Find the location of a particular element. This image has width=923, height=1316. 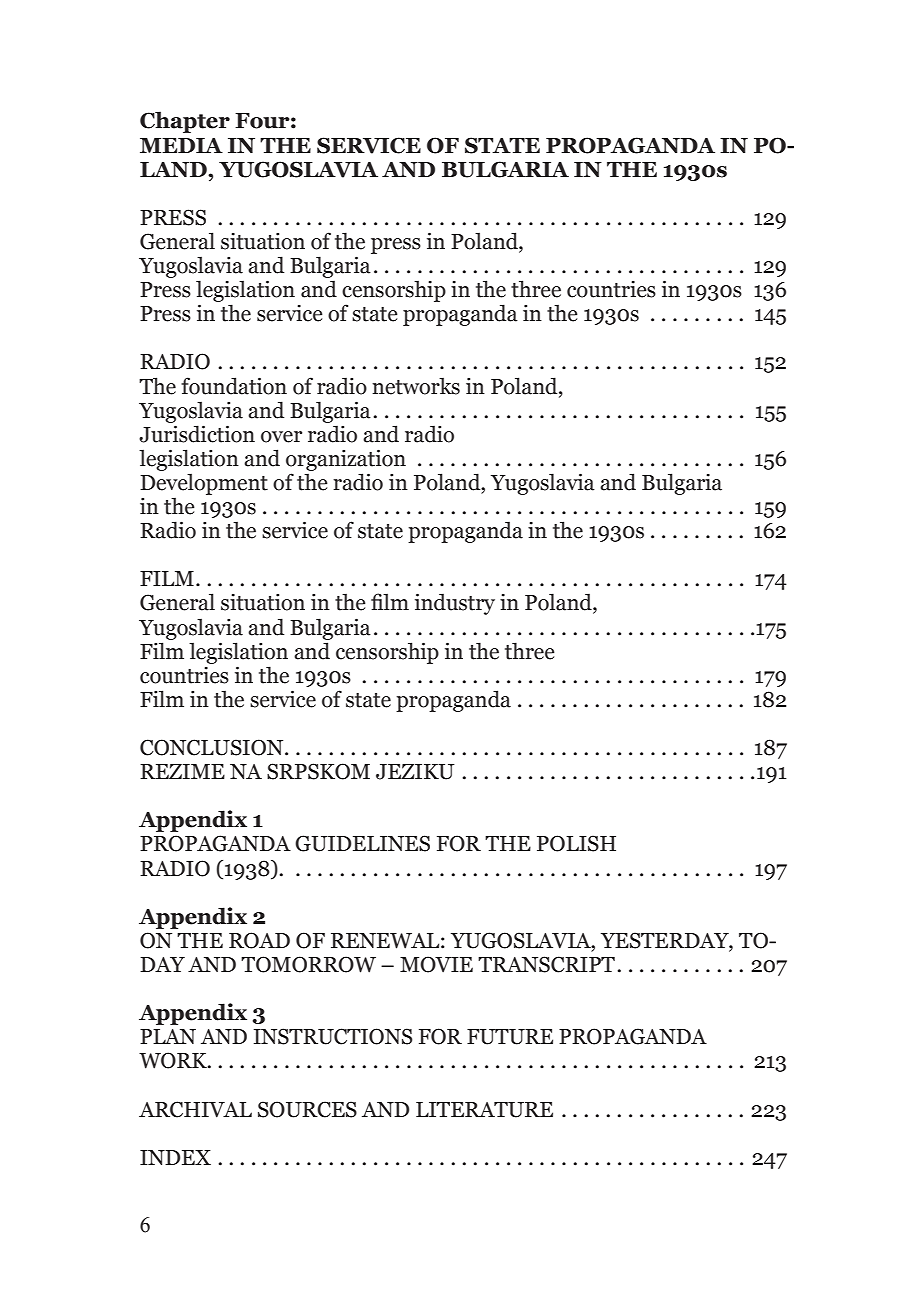

INSTRUCTIONS is located at coordinates (333, 1036).
